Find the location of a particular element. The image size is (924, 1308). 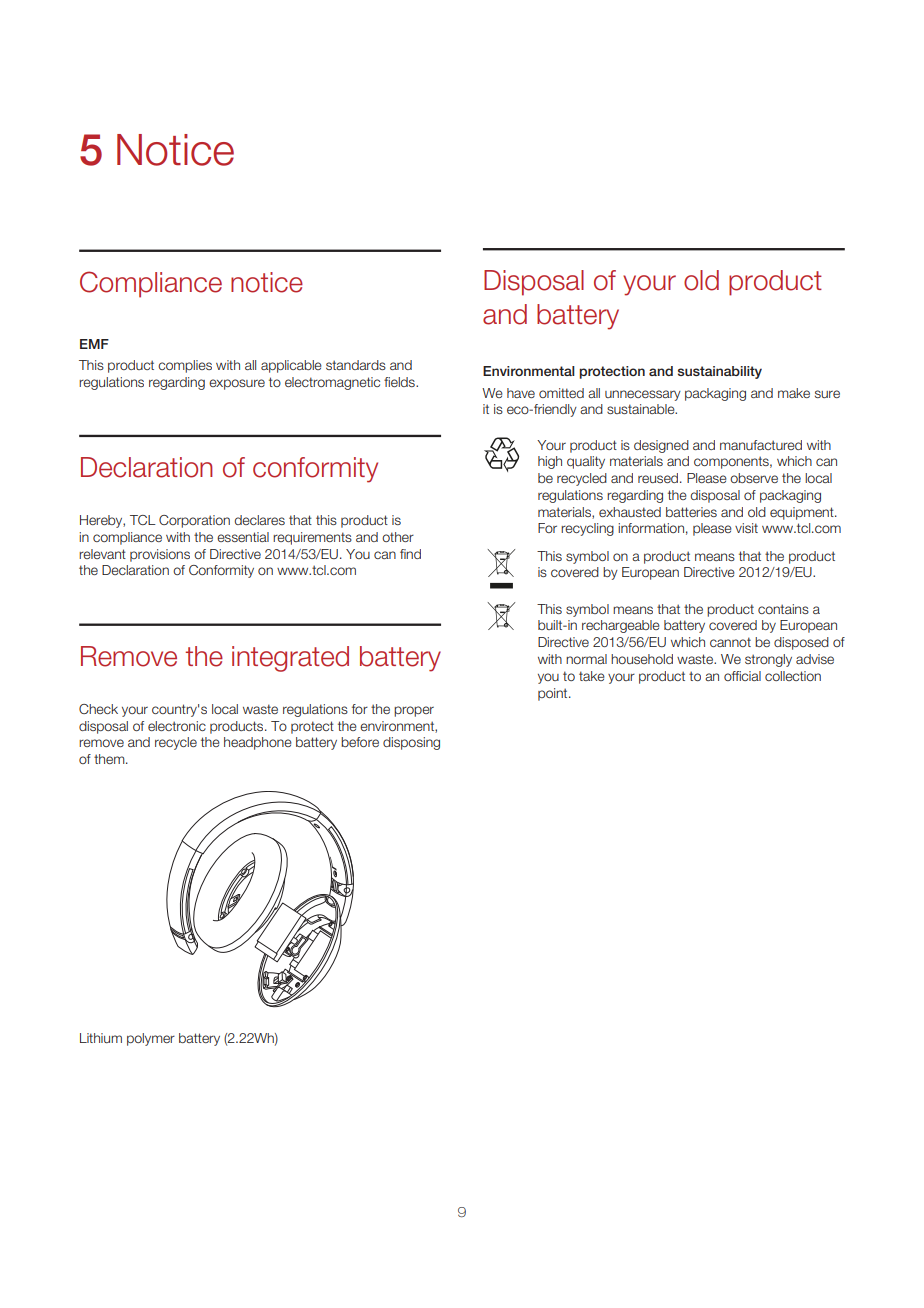

polymer is located at coordinates (151, 1039).
